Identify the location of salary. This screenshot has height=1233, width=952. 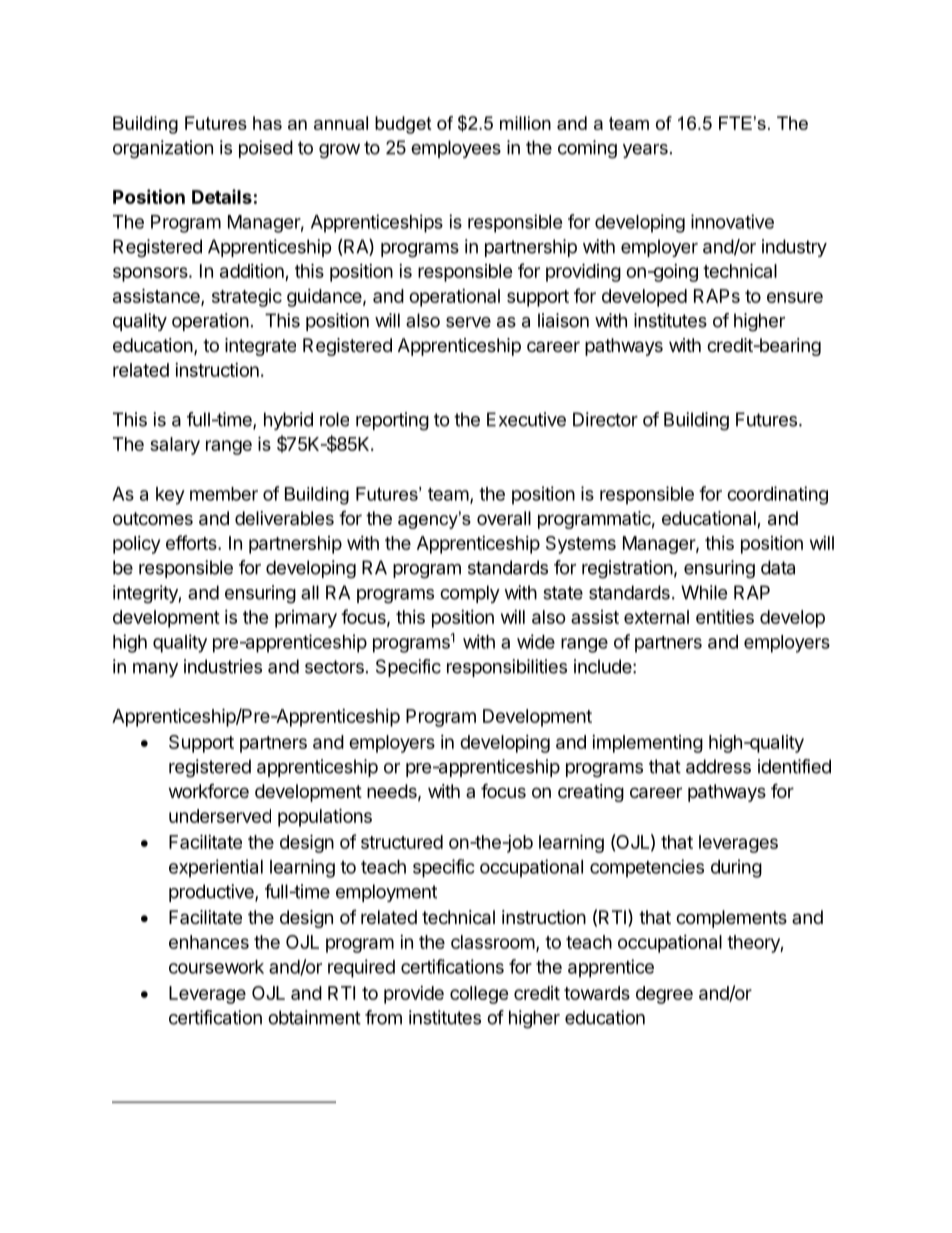
(175, 446).
